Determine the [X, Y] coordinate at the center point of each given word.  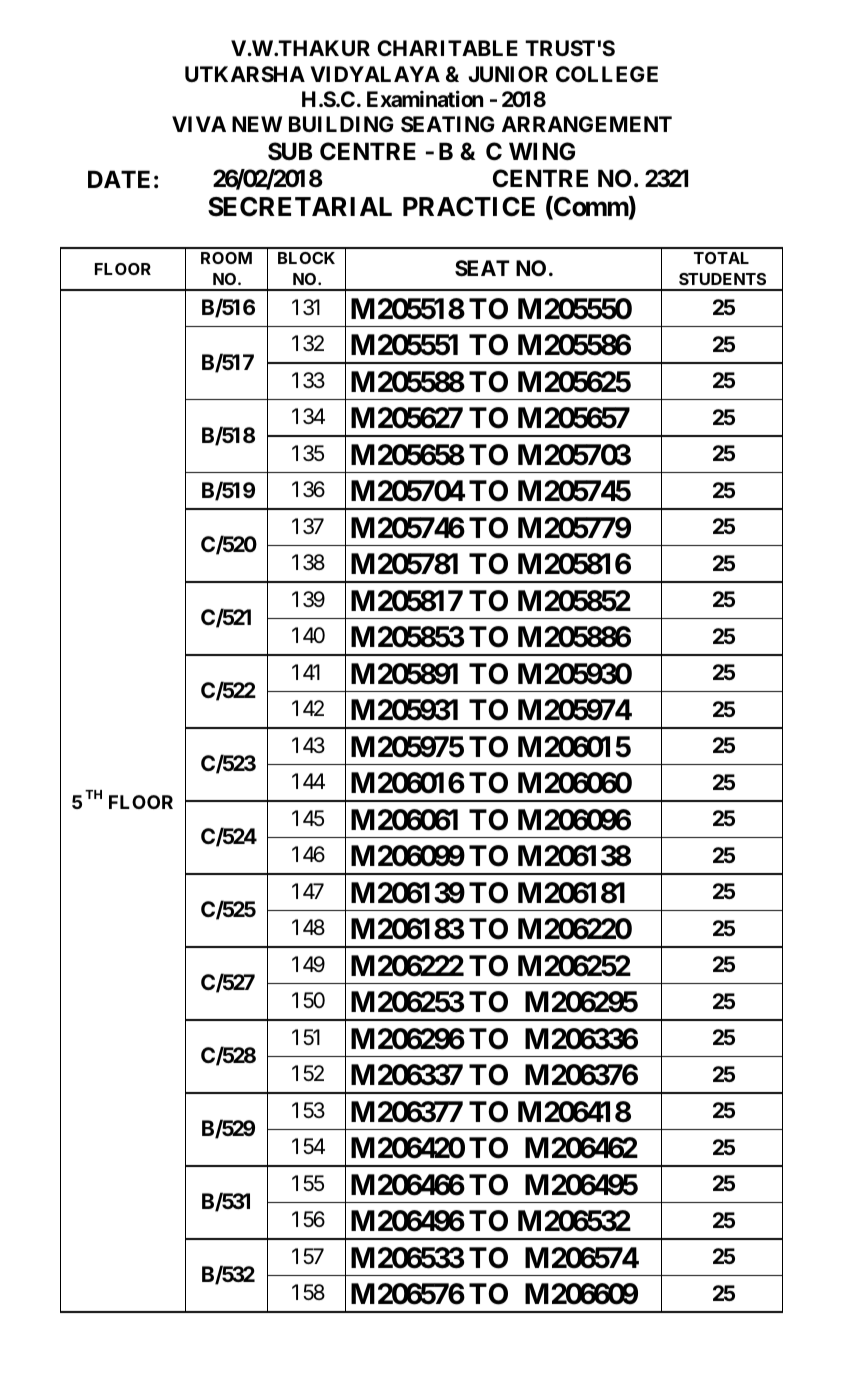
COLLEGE [607, 74]
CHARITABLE [447, 48]
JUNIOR [508, 74]
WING [542, 151]
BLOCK [306, 258]
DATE [119, 179]
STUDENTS [722, 279]
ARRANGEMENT [587, 124]
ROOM [226, 258]
